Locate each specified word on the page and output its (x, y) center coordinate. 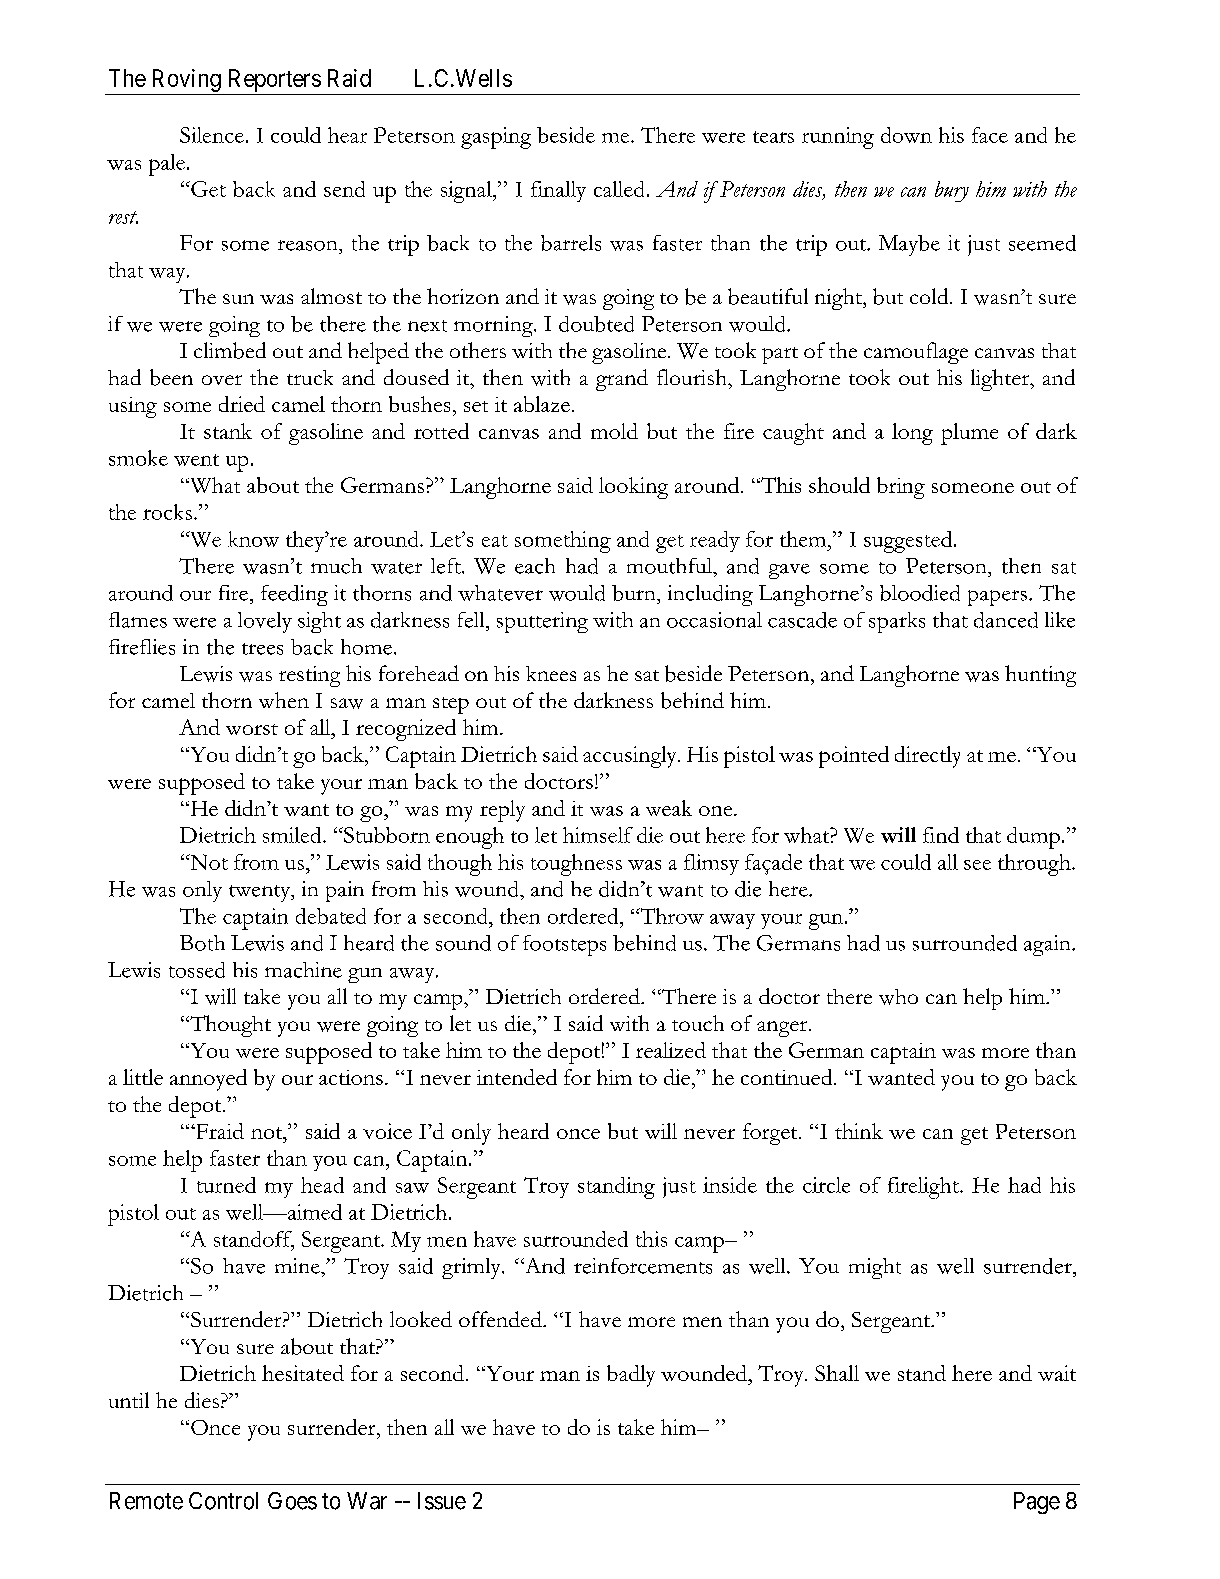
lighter (1001, 380)
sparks (897, 622)
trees (262, 649)
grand (622, 380)
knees (551, 673)
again (1048, 945)
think (859, 1131)
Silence (212, 135)
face (990, 135)
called (619, 189)
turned (226, 1185)
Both (202, 943)
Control (223, 1501)
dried (242, 404)
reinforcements (643, 1266)
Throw (671, 916)
